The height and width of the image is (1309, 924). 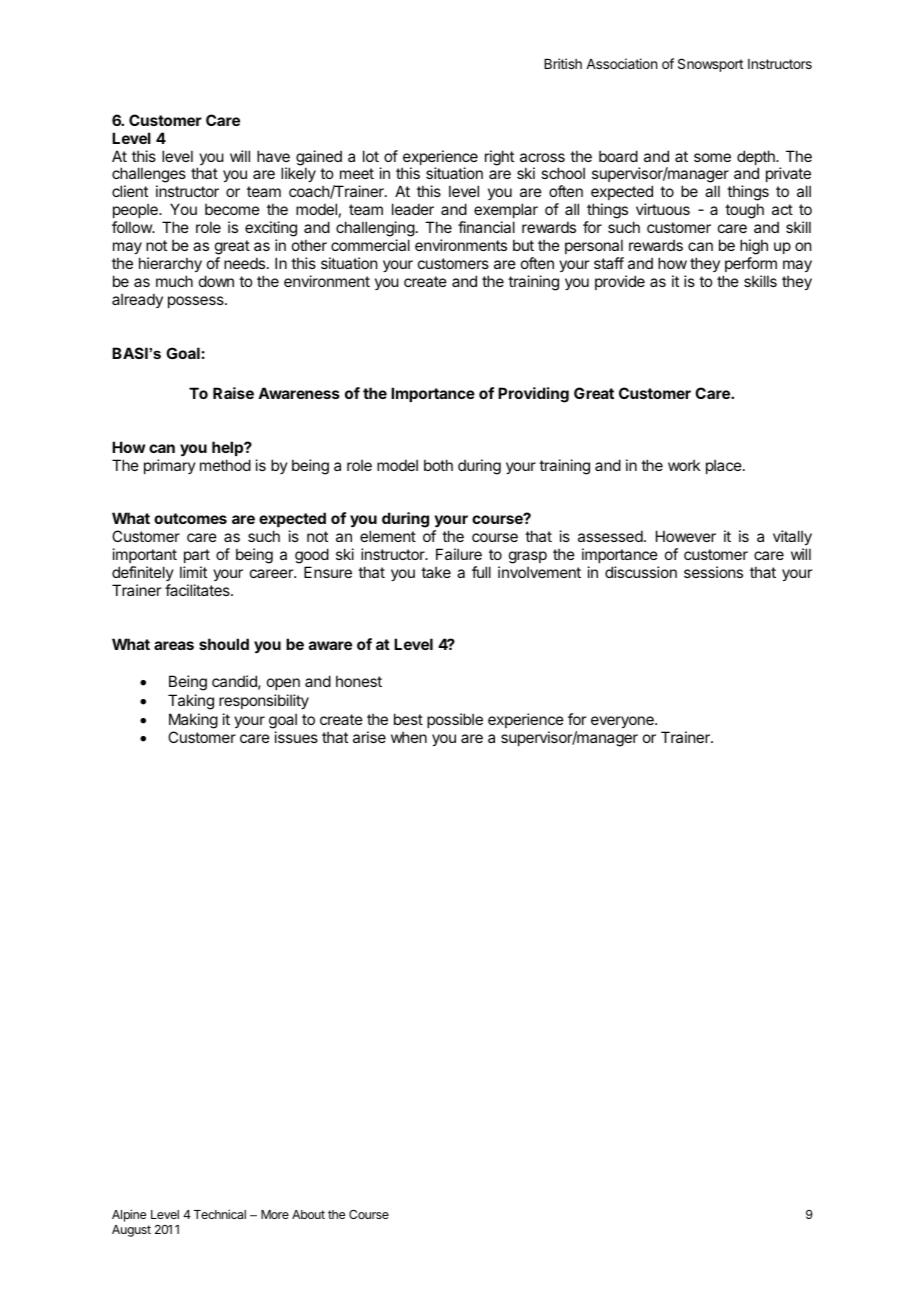 I want to click on some, so click(x=712, y=157).
